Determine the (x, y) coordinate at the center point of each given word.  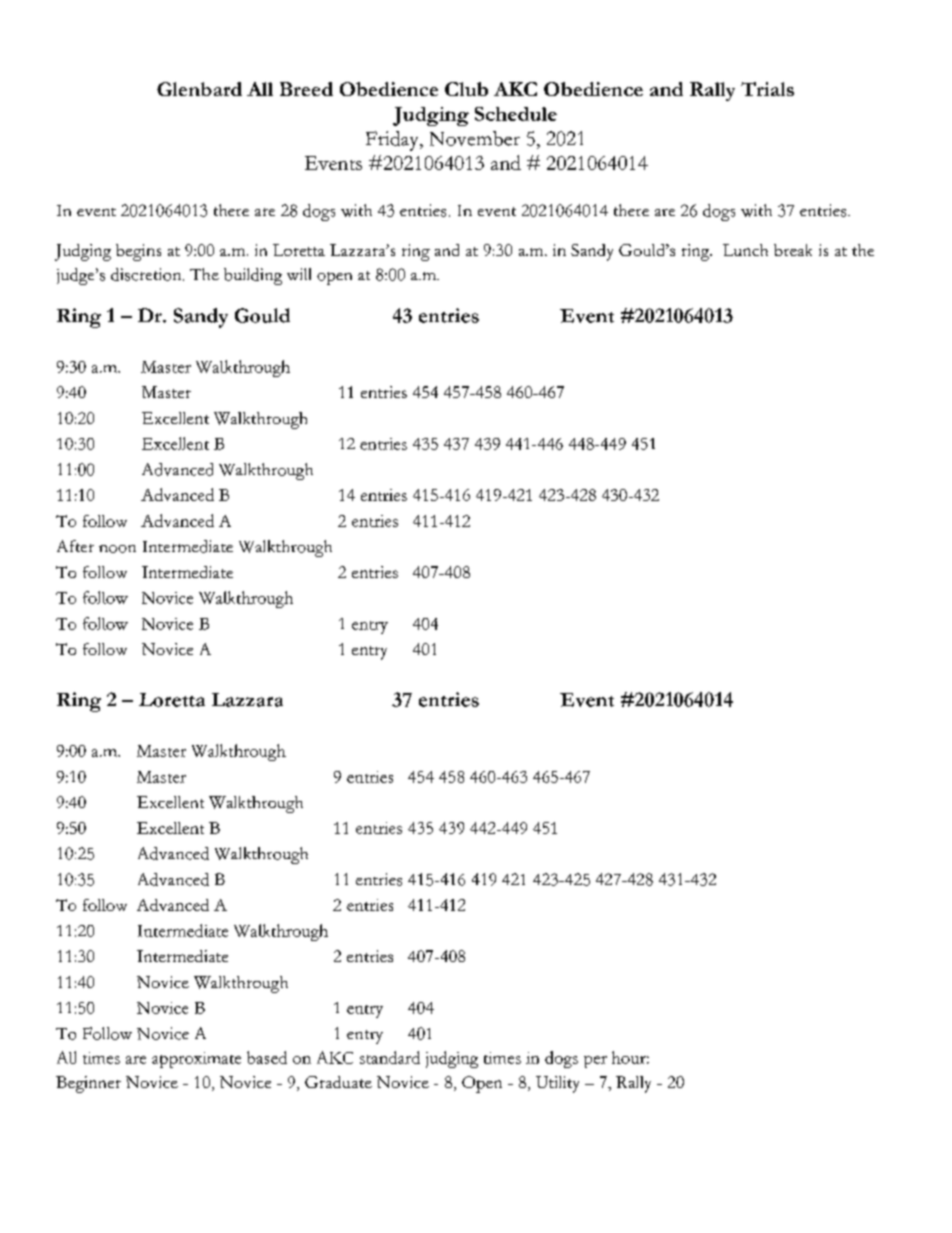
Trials (767, 89)
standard (390, 1057)
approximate (196, 1060)
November (475, 138)
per (595, 1062)
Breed (306, 89)
